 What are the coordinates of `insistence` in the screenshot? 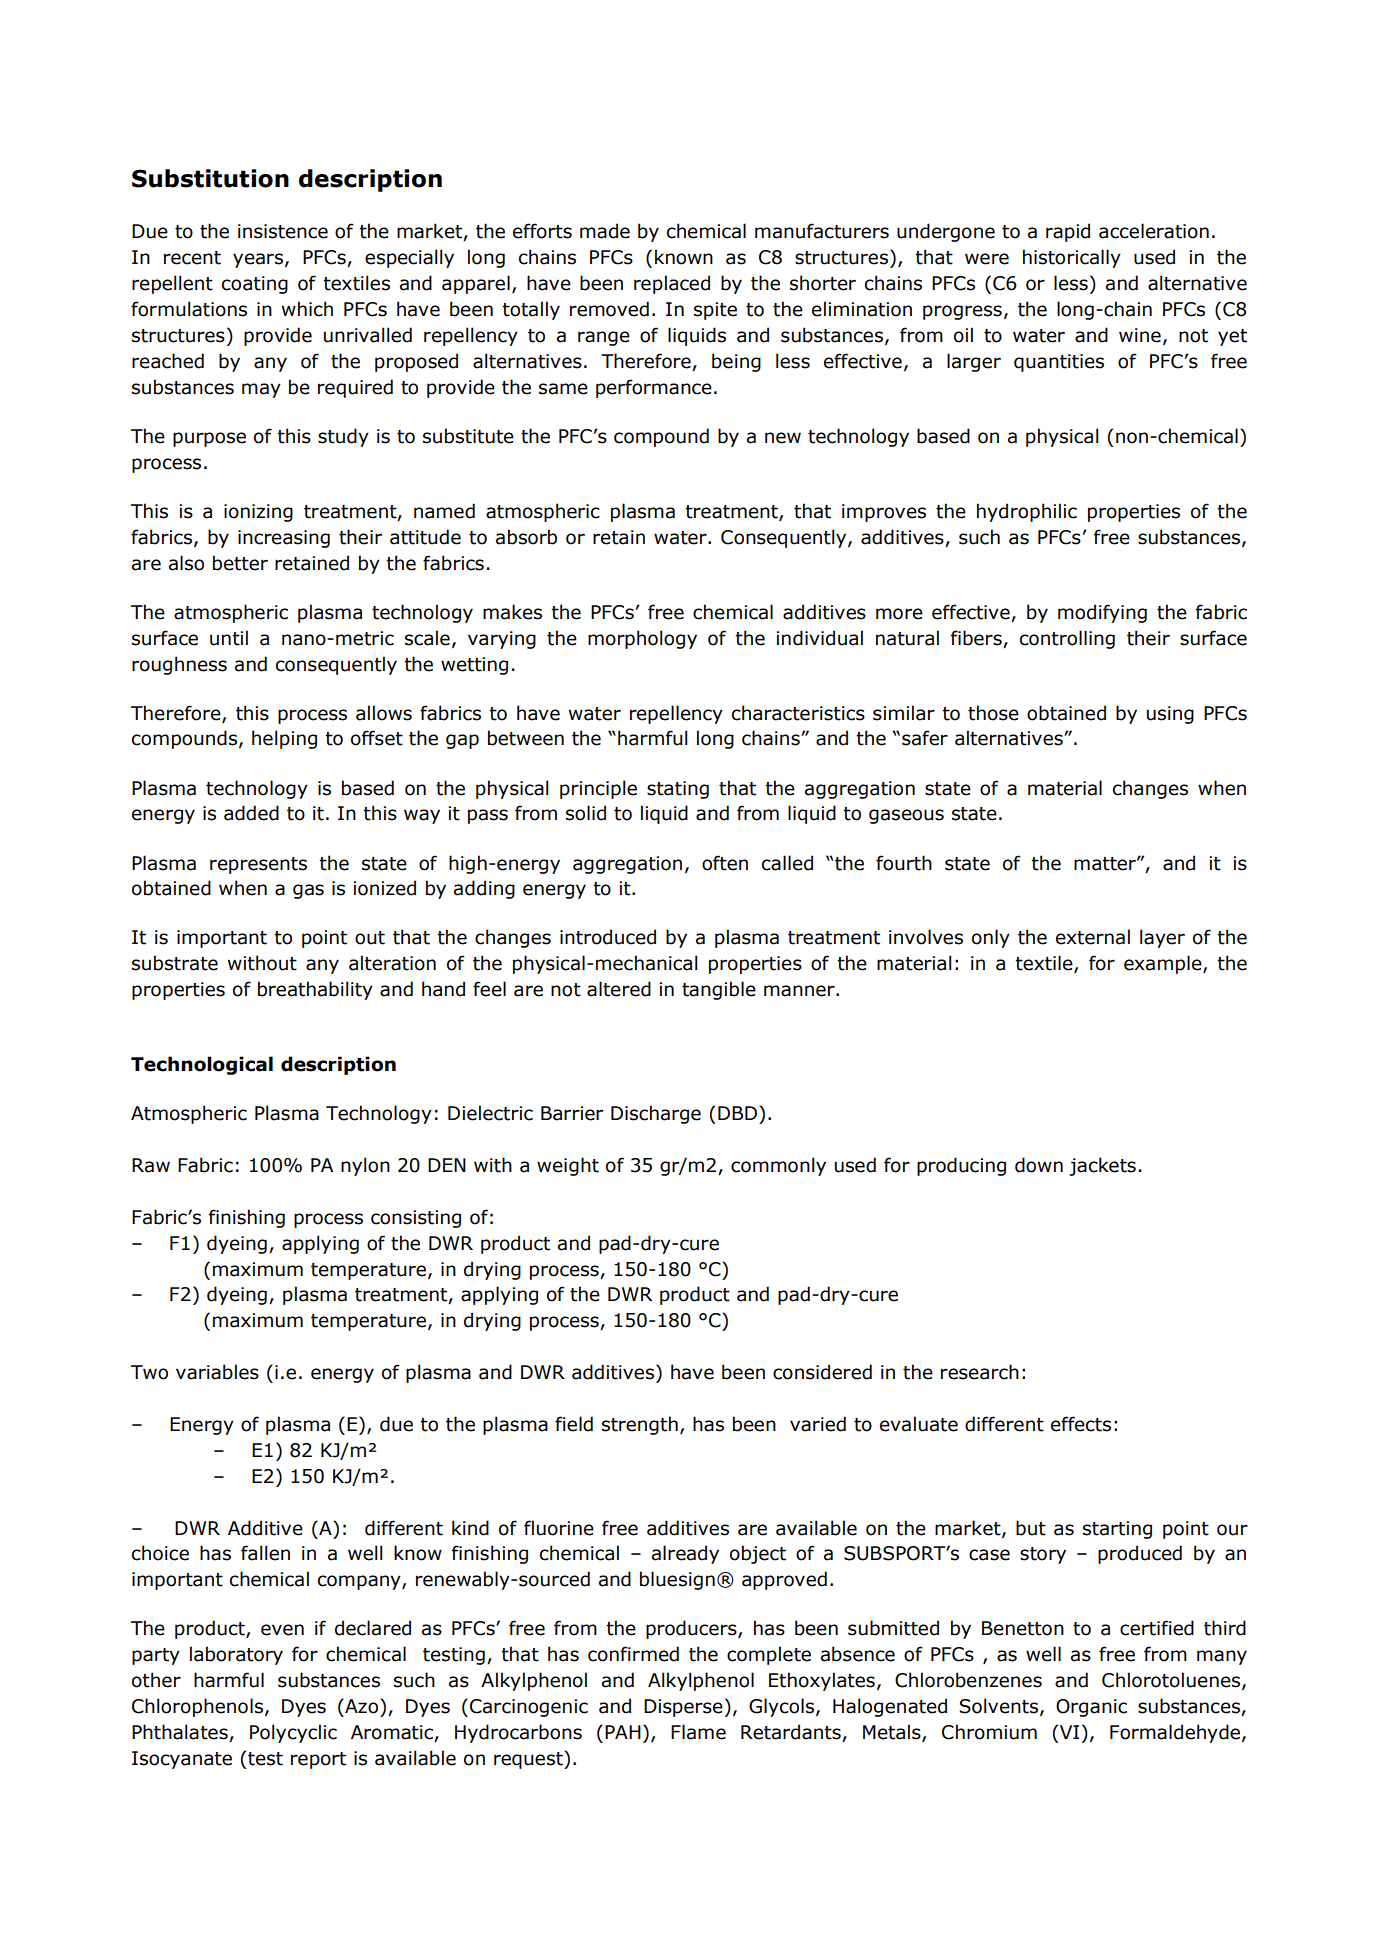 It's located at (283, 231).
